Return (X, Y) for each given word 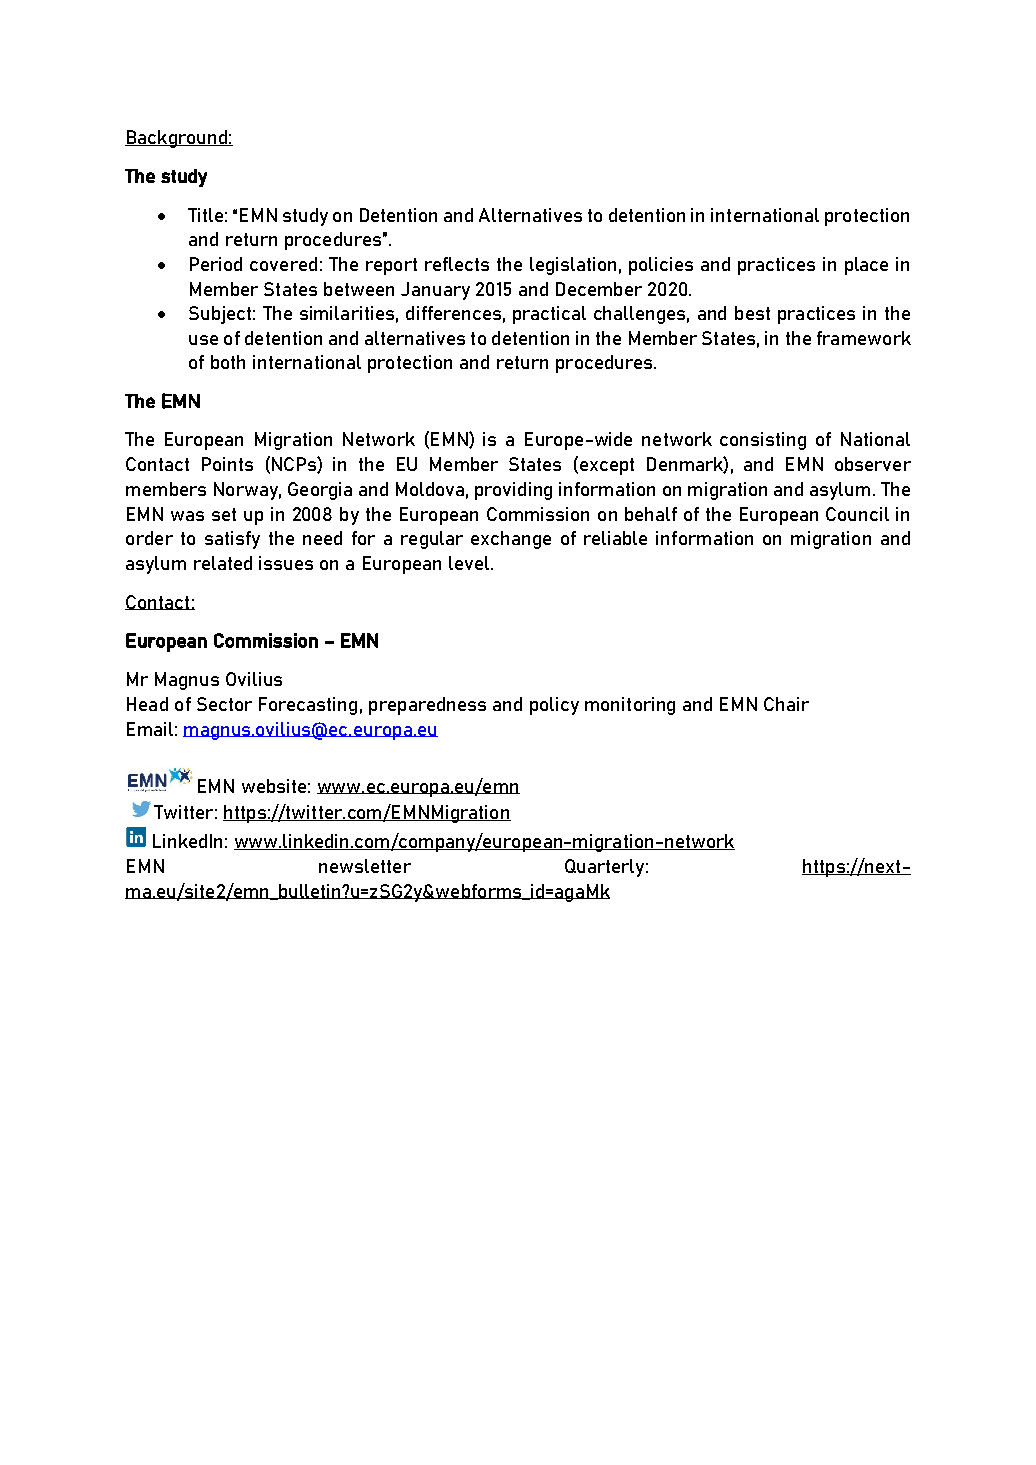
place (866, 266)
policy (554, 706)
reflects (457, 264)
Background (177, 139)
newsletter (365, 866)
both (228, 362)
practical (549, 315)
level (469, 563)
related (223, 563)
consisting (763, 441)
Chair (786, 704)
